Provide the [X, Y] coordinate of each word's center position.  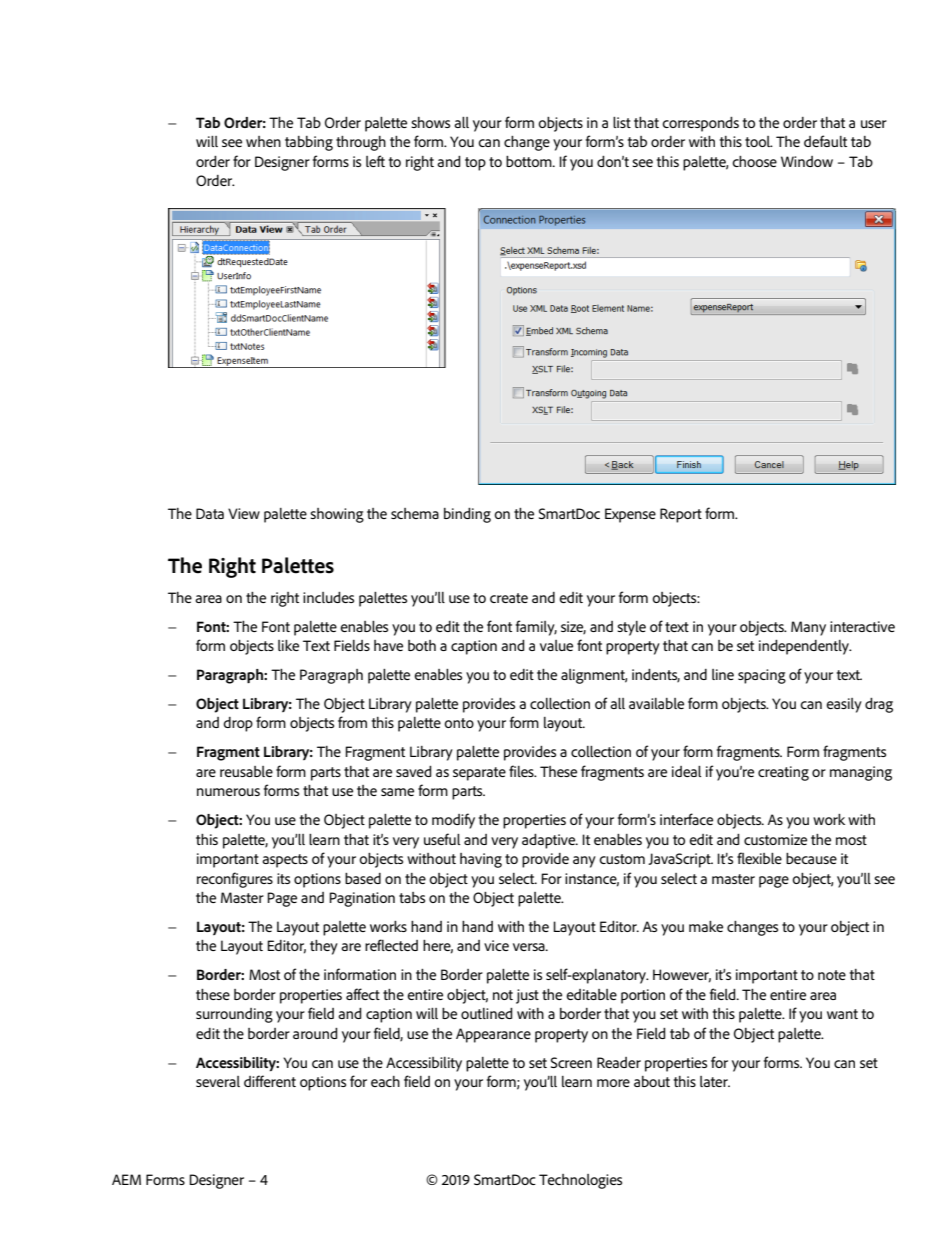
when [263, 141]
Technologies [580, 1181]
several [218, 1081]
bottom [530, 161]
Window [807, 161]
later [715, 1081]
